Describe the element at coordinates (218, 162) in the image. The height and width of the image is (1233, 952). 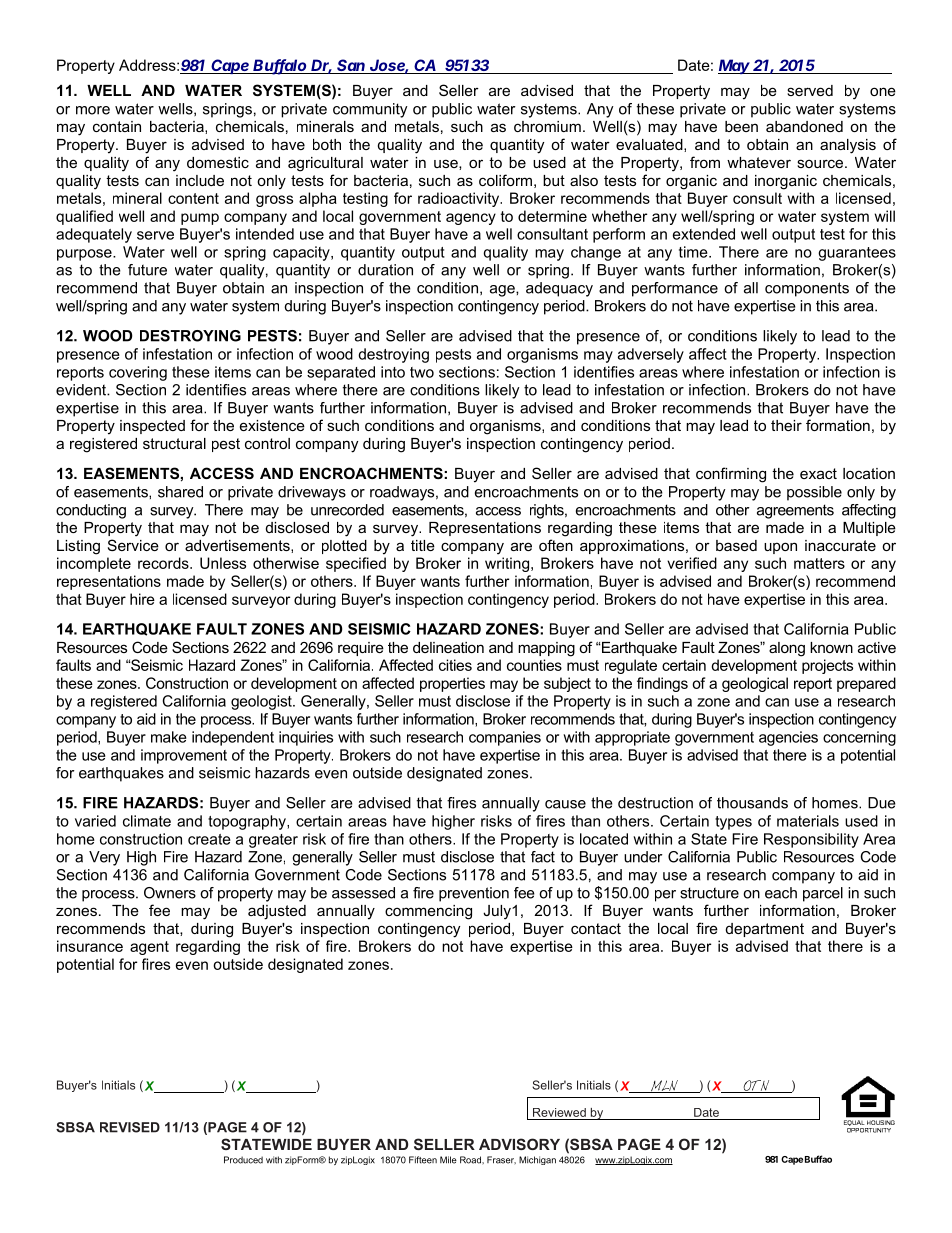
I see `domestic` at that location.
